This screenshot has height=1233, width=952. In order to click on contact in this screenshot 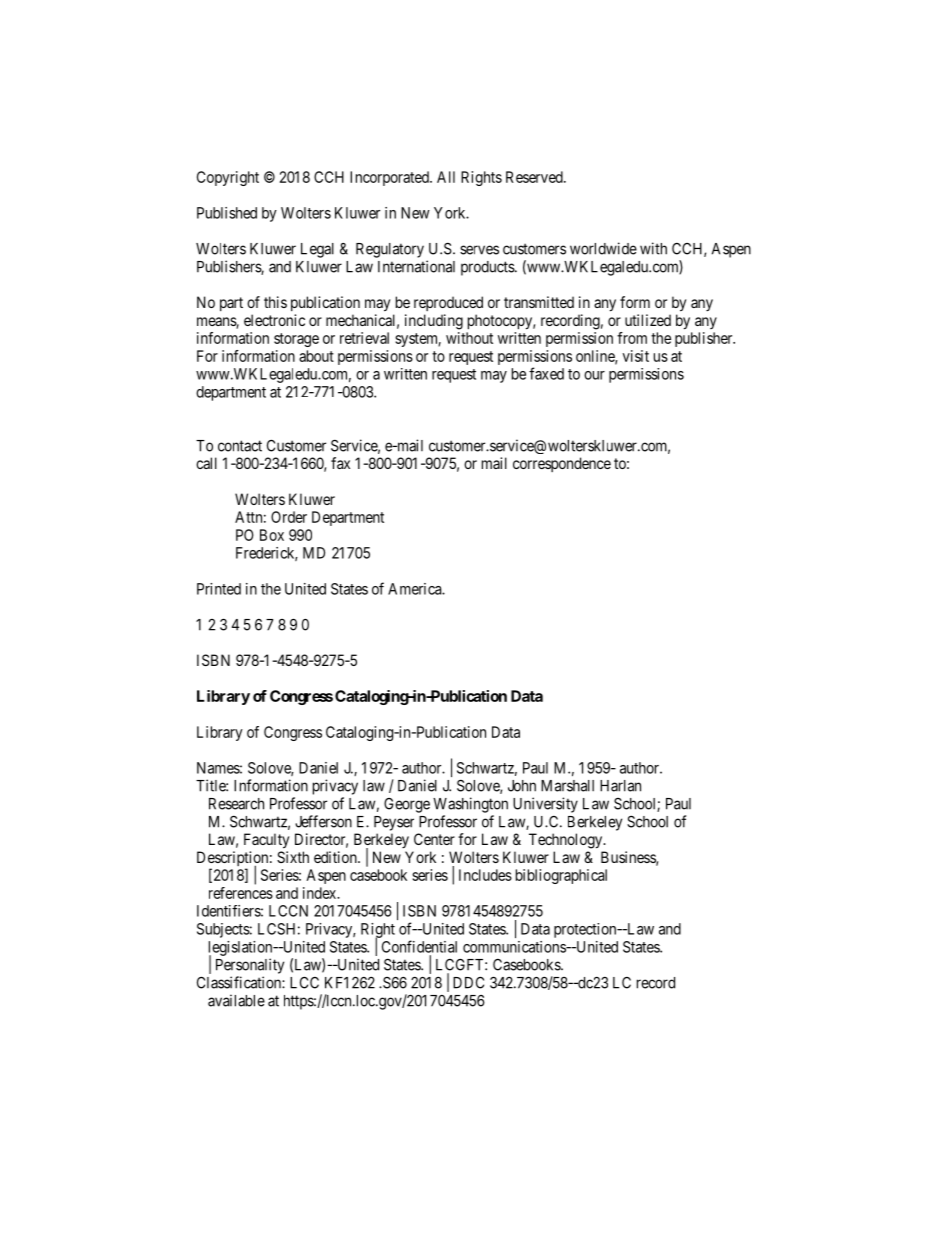, I will do `click(240, 446)`.
